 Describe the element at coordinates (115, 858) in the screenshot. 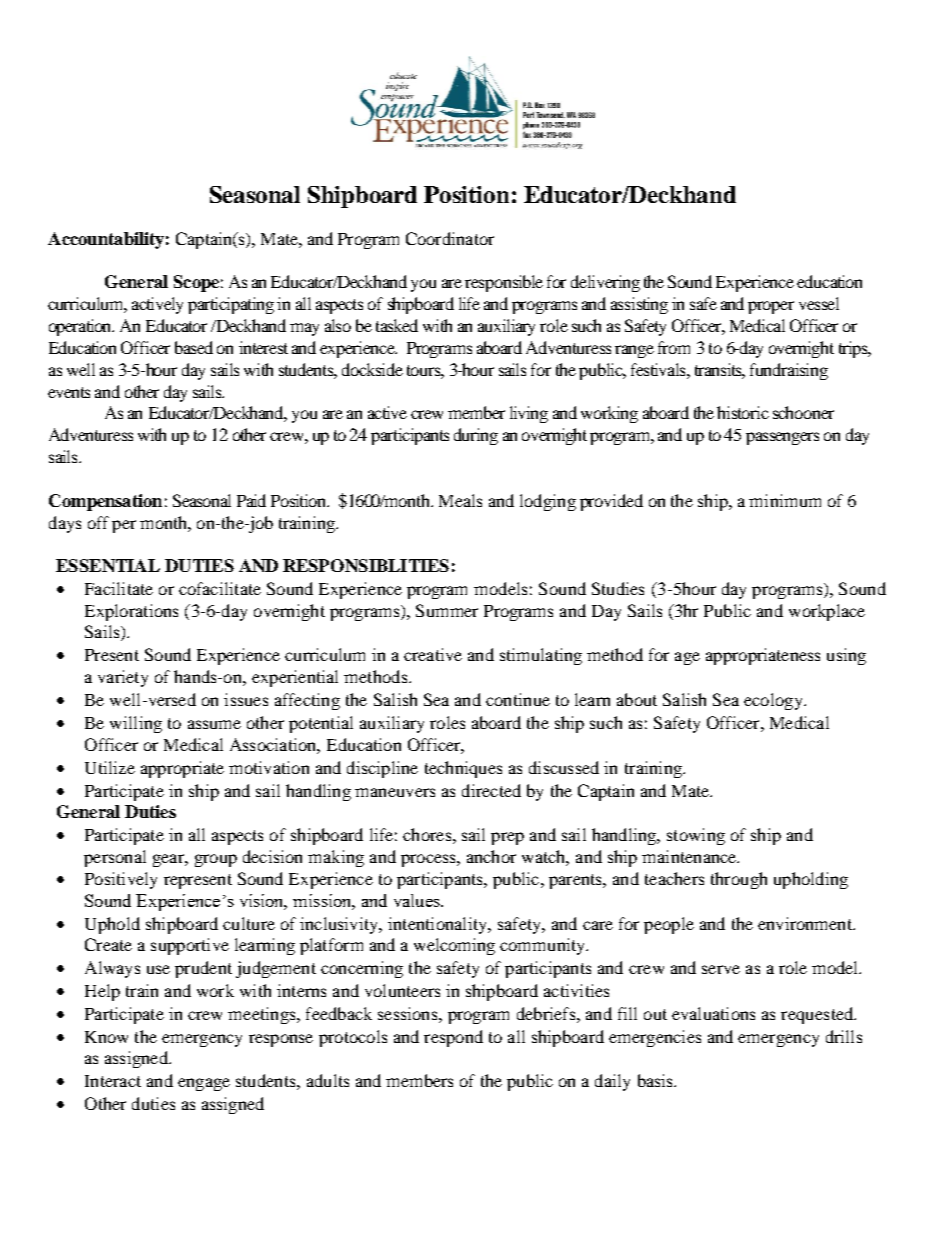

I see `personal` at that location.
